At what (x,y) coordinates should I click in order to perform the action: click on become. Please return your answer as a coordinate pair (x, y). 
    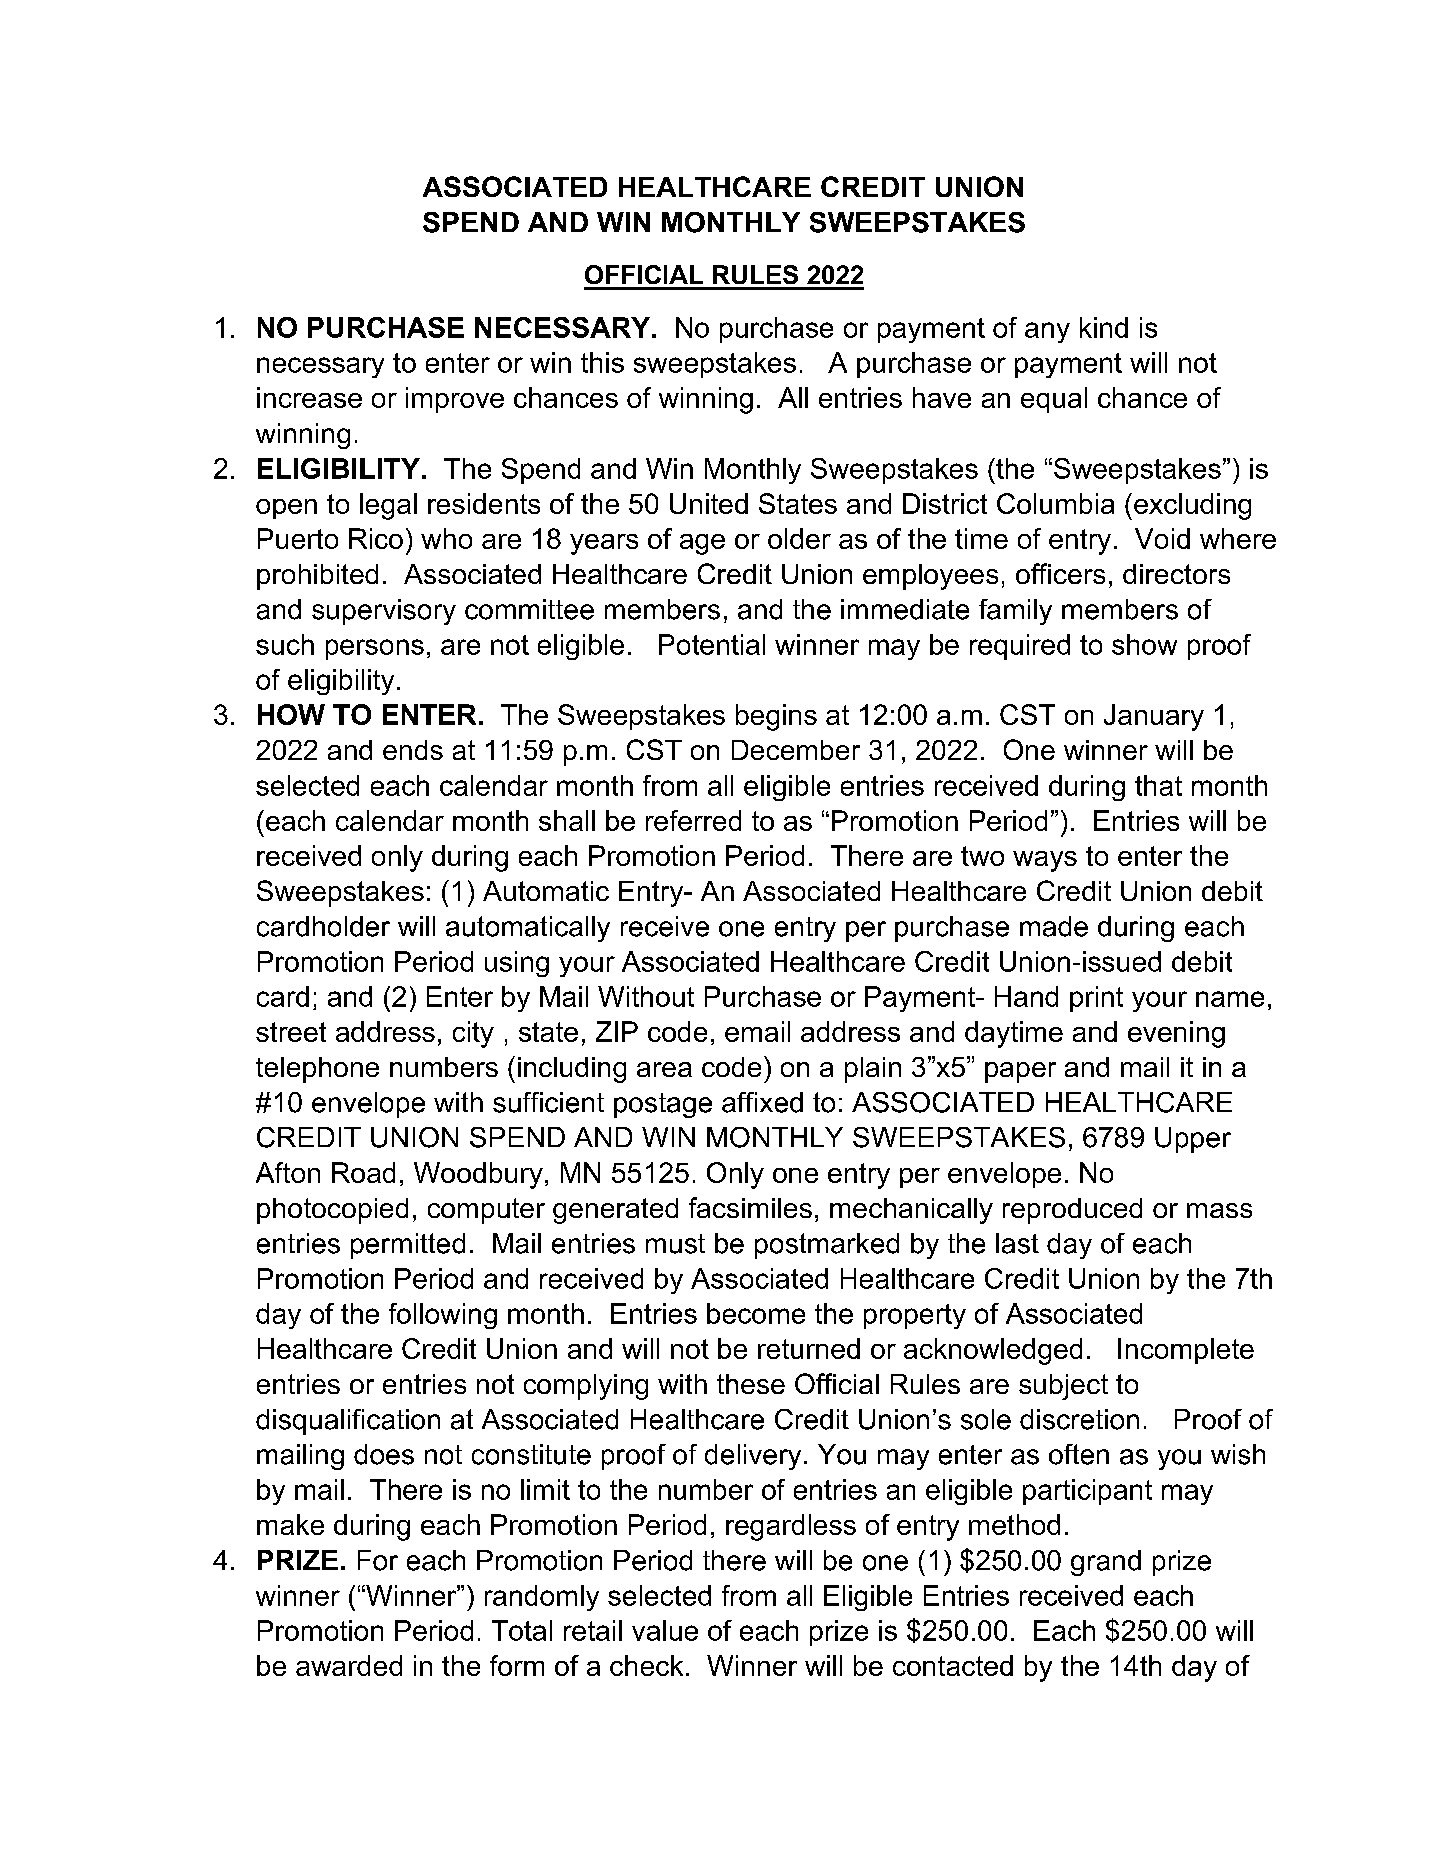
    Looking at the image, I should click on (756, 1313).
